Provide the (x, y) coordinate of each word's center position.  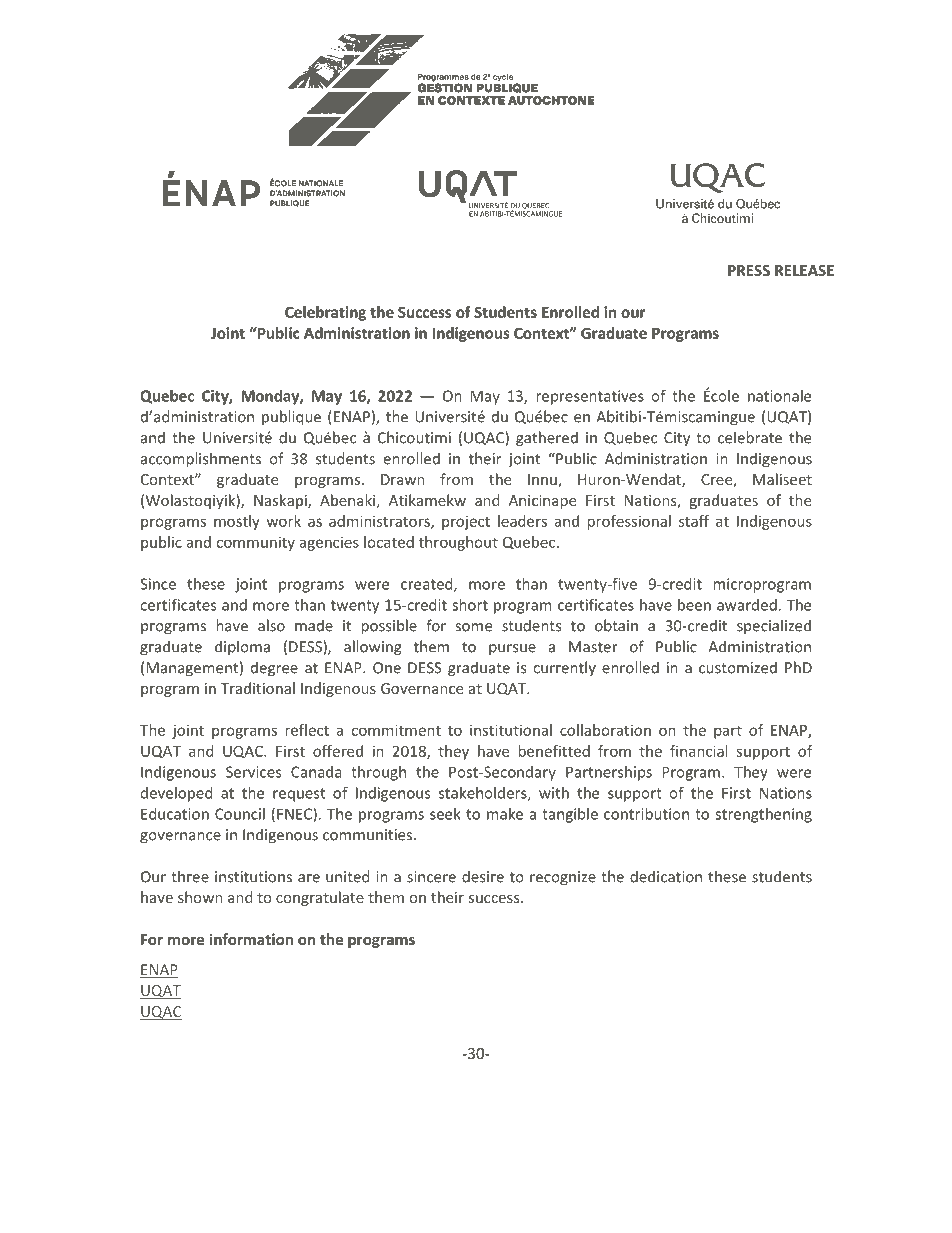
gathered (547, 439)
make (505, 814)
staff (694, 521)
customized (738, 667)
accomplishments (201, 460)
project (466, 522)
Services (253, 772)
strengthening (763, 815)
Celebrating (325, 313)
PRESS (749, 270)
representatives (590, 397)
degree (274, 669)
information (251, 939)
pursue (512, 650)
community (255, 543)
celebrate (750, 437)
